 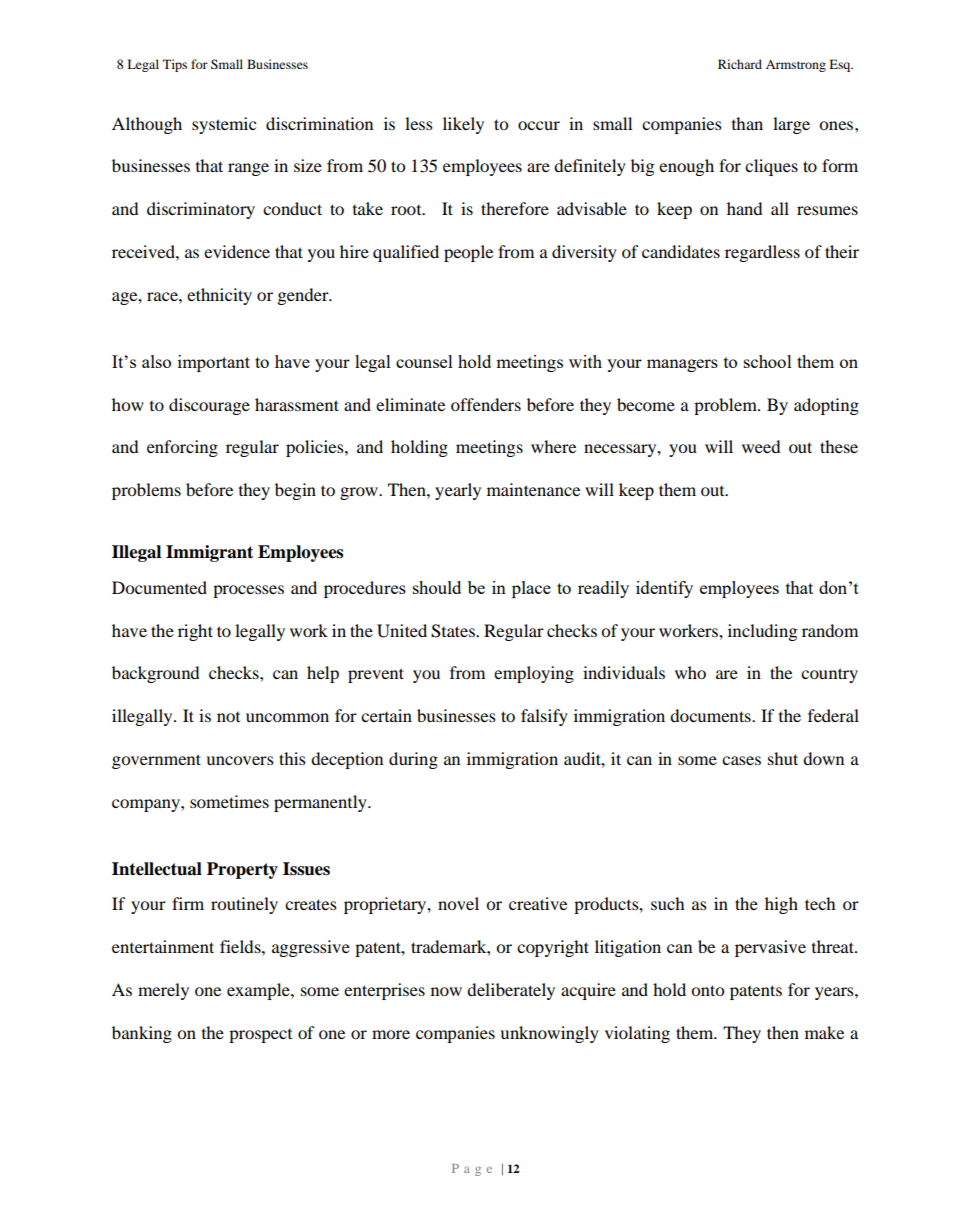 What do you see at coordinates (463, 125) in the document?
I see `likely` at bounding box center [463, 125].
